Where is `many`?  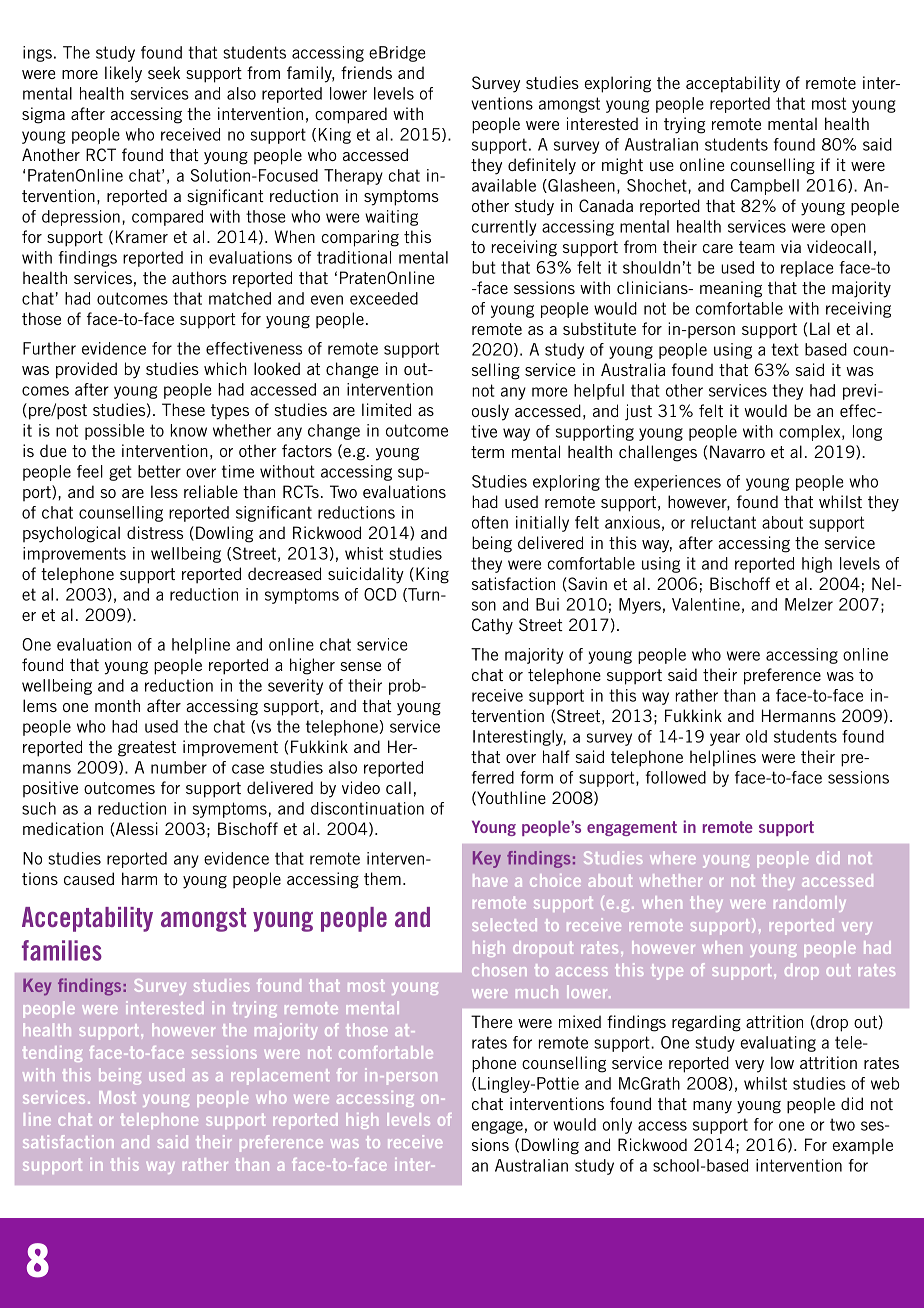 many is located at coordinates (712, 1107).
